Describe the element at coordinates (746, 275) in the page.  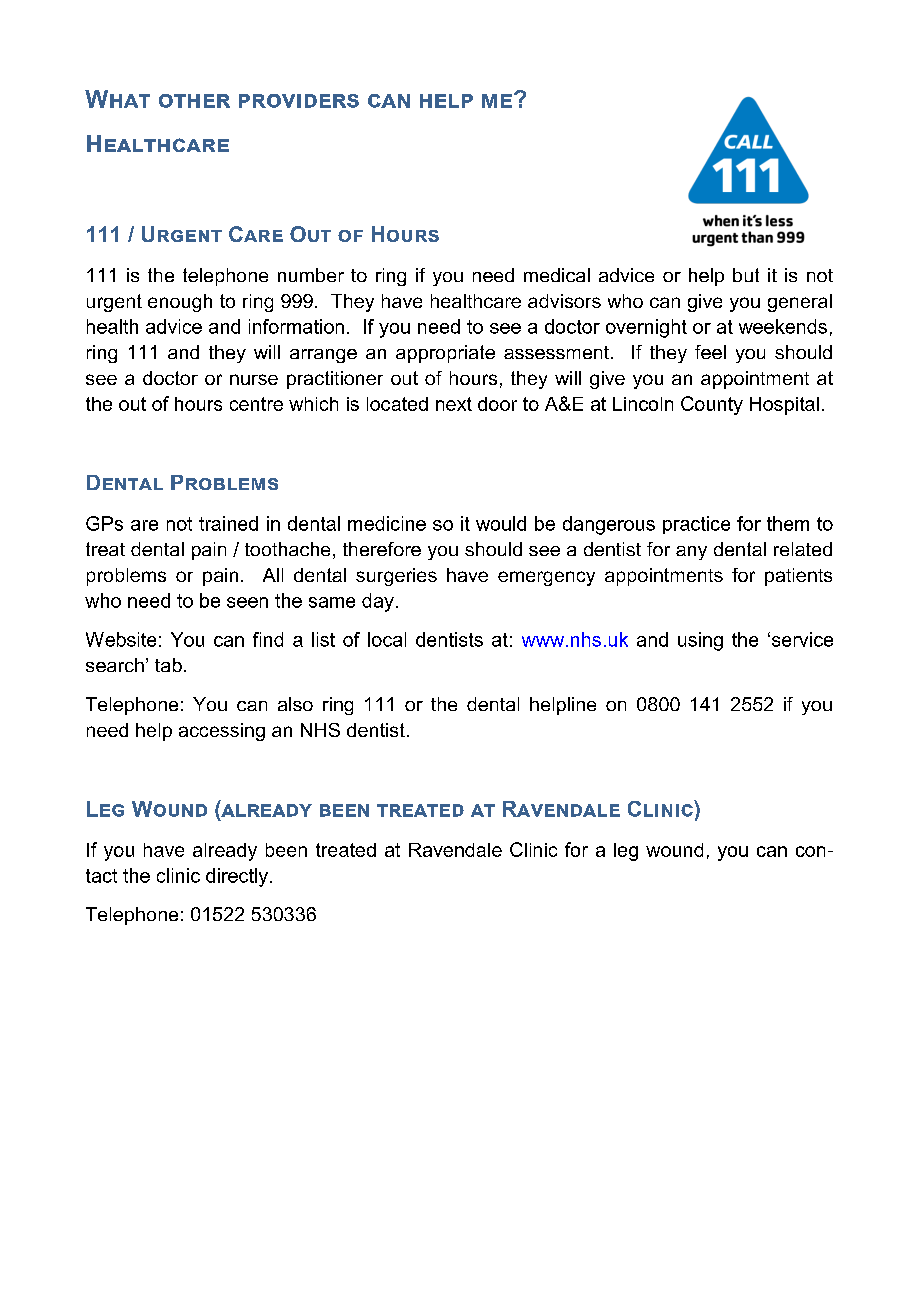
I see `but` at that location.
